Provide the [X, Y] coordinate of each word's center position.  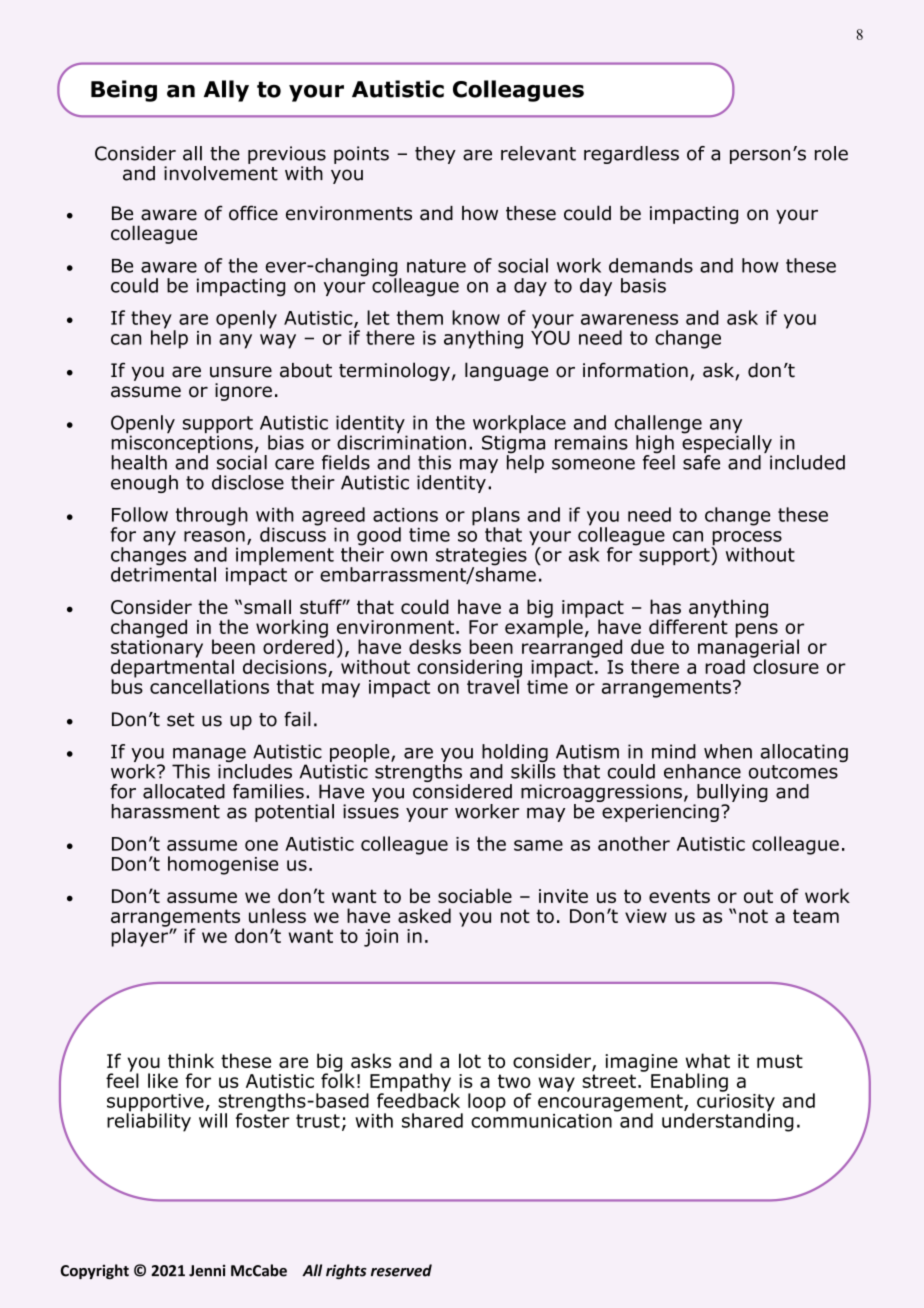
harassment [165, 811]
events [679, 896]
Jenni [207, 1271]
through [212, 516]
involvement [221, 172]
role [831, 153]
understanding [728, 1121]
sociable [475, 895]
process [746, 539]
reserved [401, 1270]
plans [496, 517]
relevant [538, 153]
